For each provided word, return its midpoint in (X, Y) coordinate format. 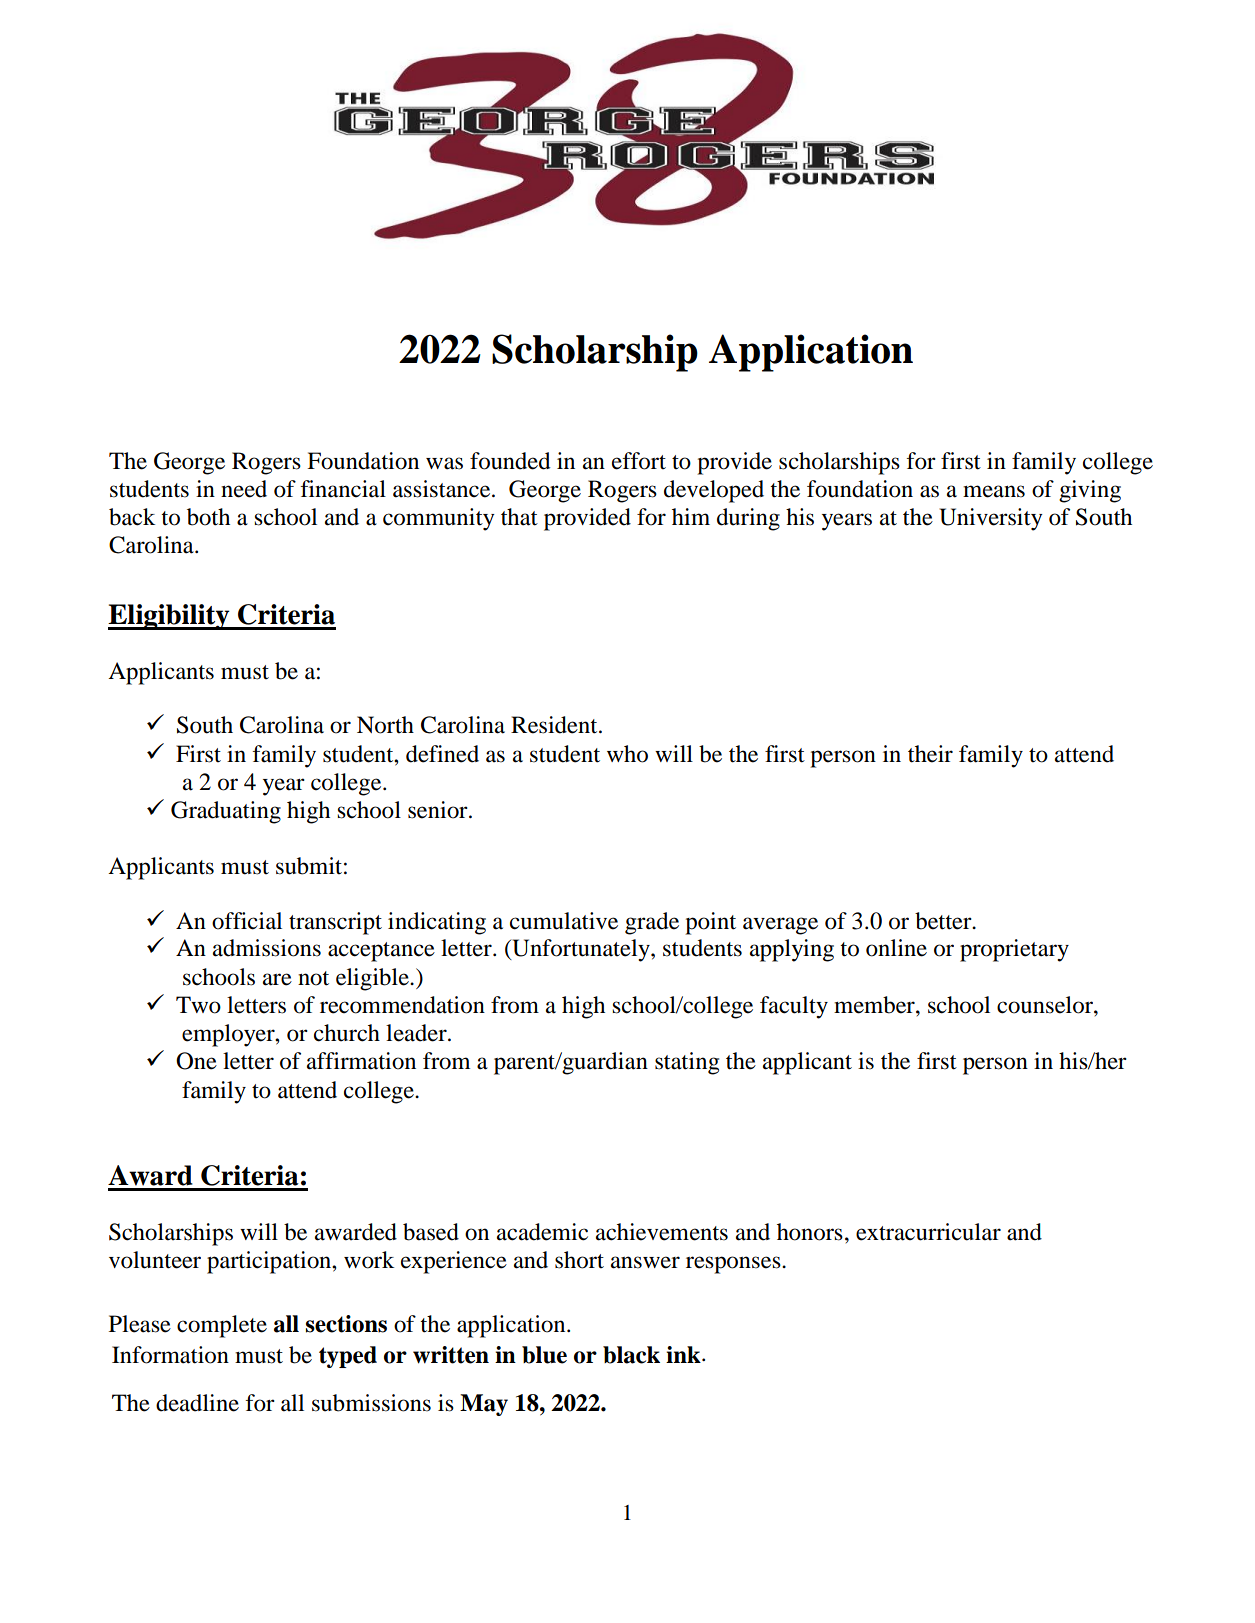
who (627, 754)
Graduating (226, 812)
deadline (197, 1403)
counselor (1046, 1005)
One (196, 1061)
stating (687, 1063)
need (244, 489)
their (930, 754)
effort (639, 461)
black (631, 1355)
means (994, 491)
